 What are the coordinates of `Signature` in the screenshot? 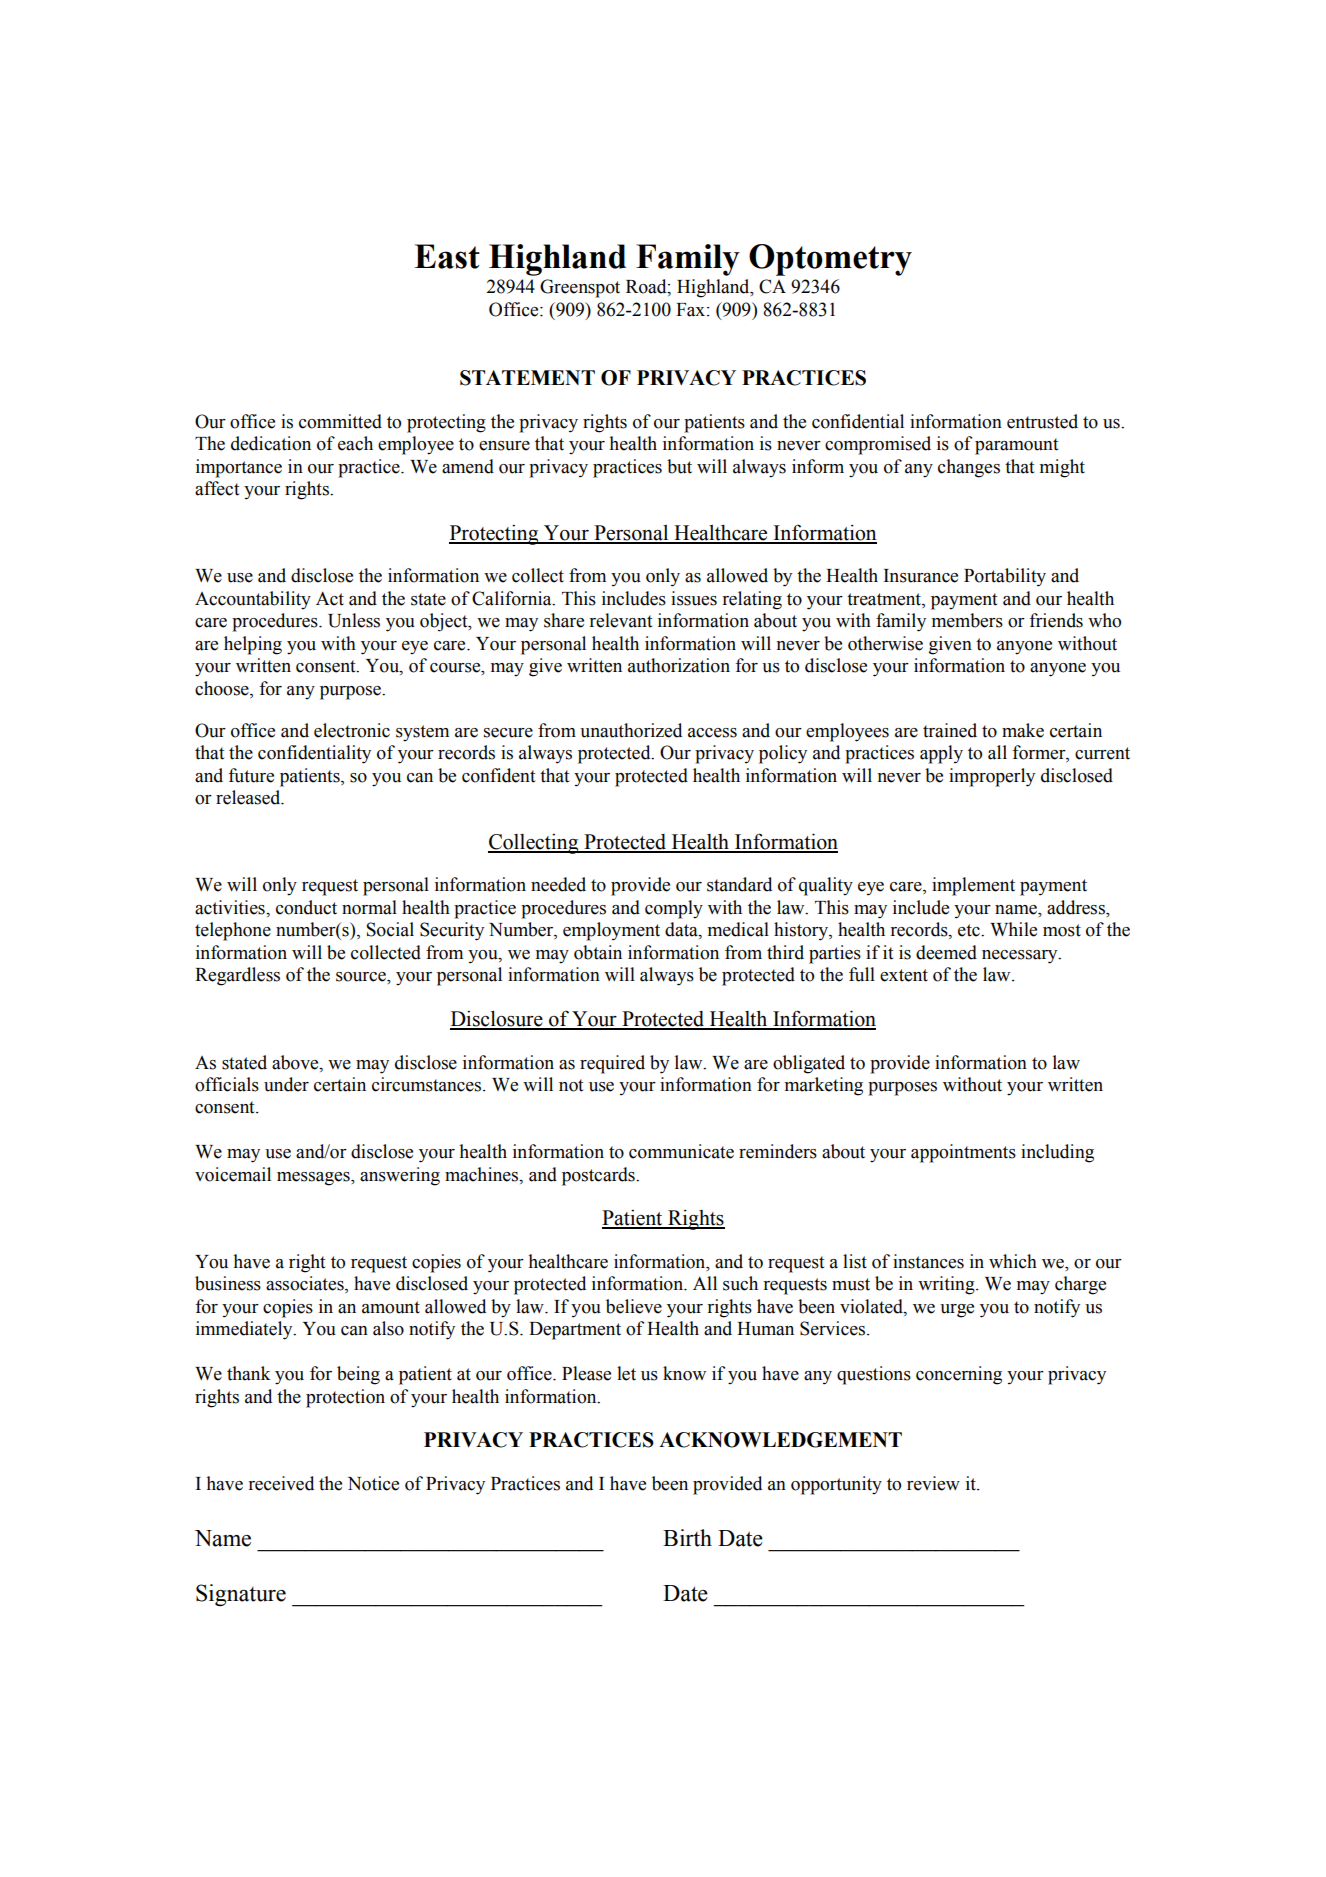 It's located at (241, 1595).
